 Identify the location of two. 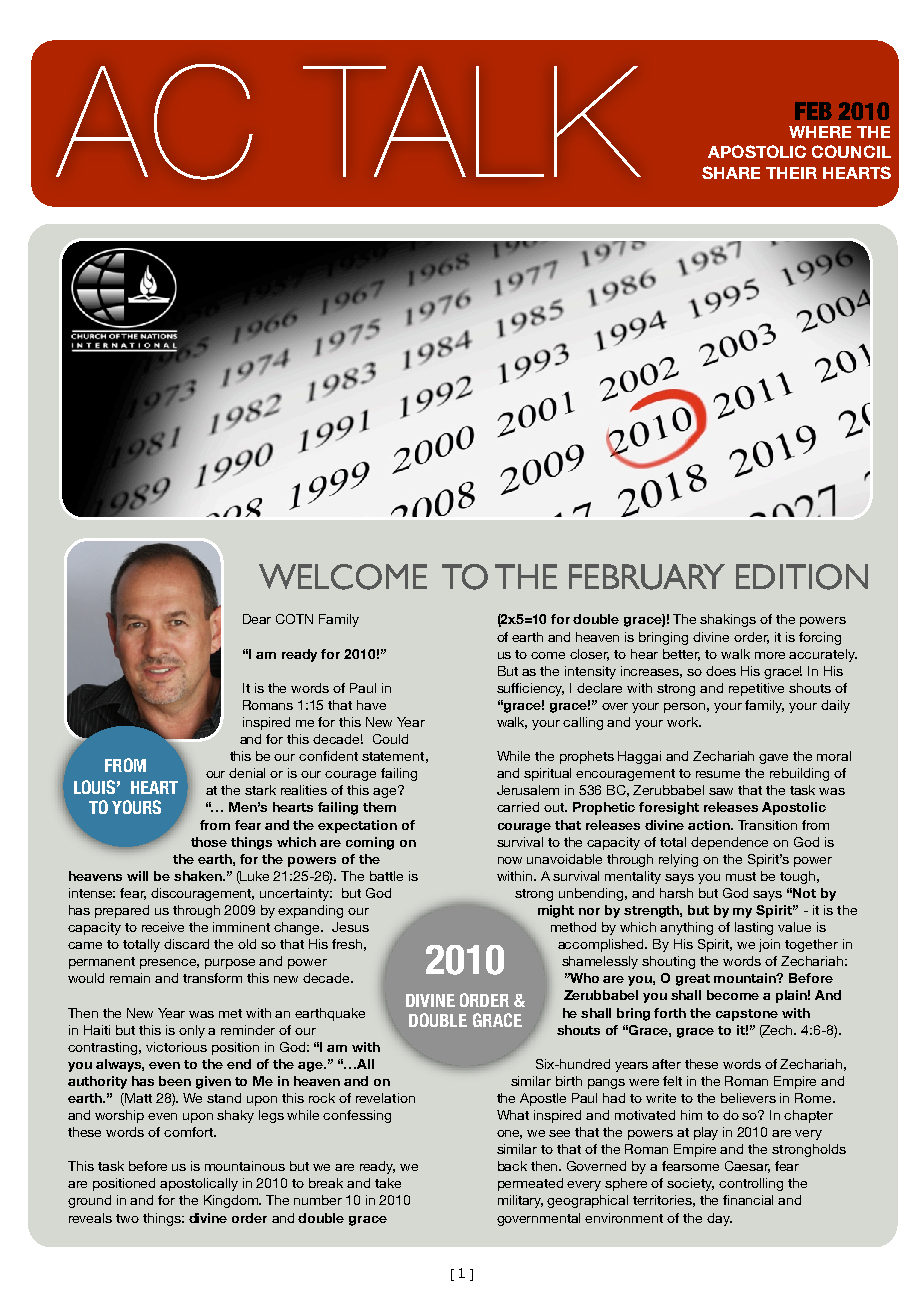
(127, 1218).
